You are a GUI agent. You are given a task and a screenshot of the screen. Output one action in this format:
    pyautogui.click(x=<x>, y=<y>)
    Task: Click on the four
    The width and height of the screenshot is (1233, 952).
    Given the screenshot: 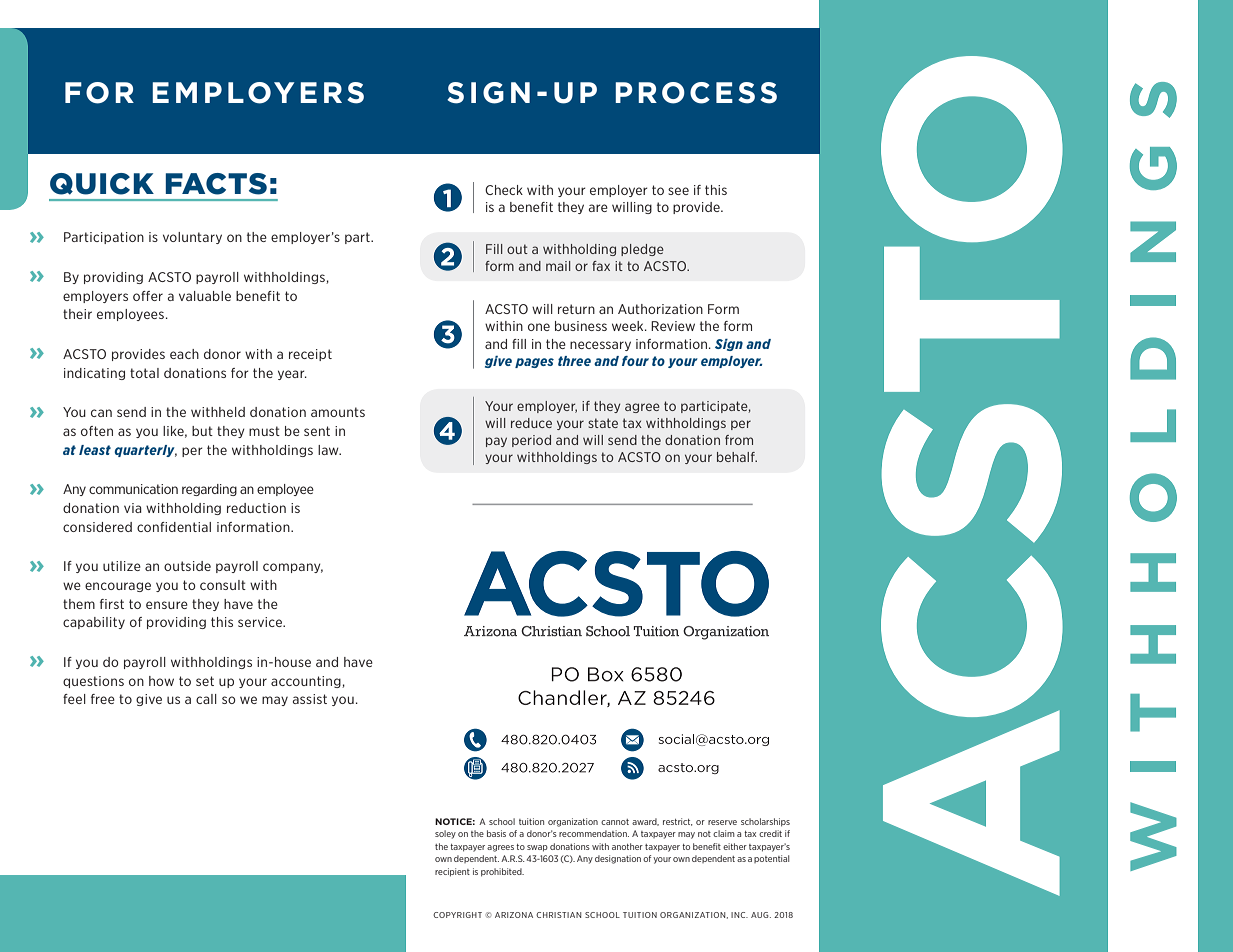 What is the action you would take?
    pyautogui.click(x=635, y=361)
